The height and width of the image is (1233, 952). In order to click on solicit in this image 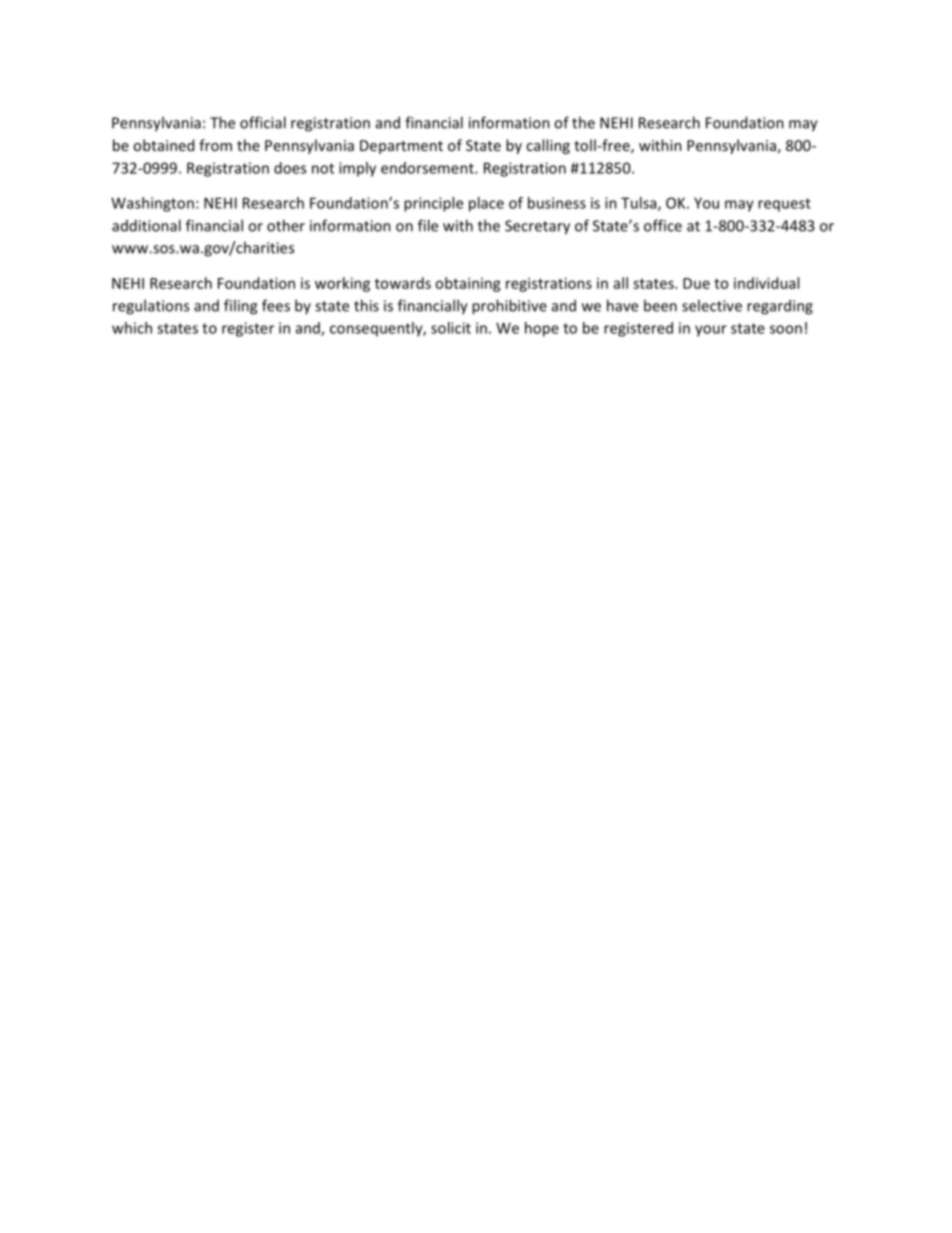, I will do `click(451, 328)`.
